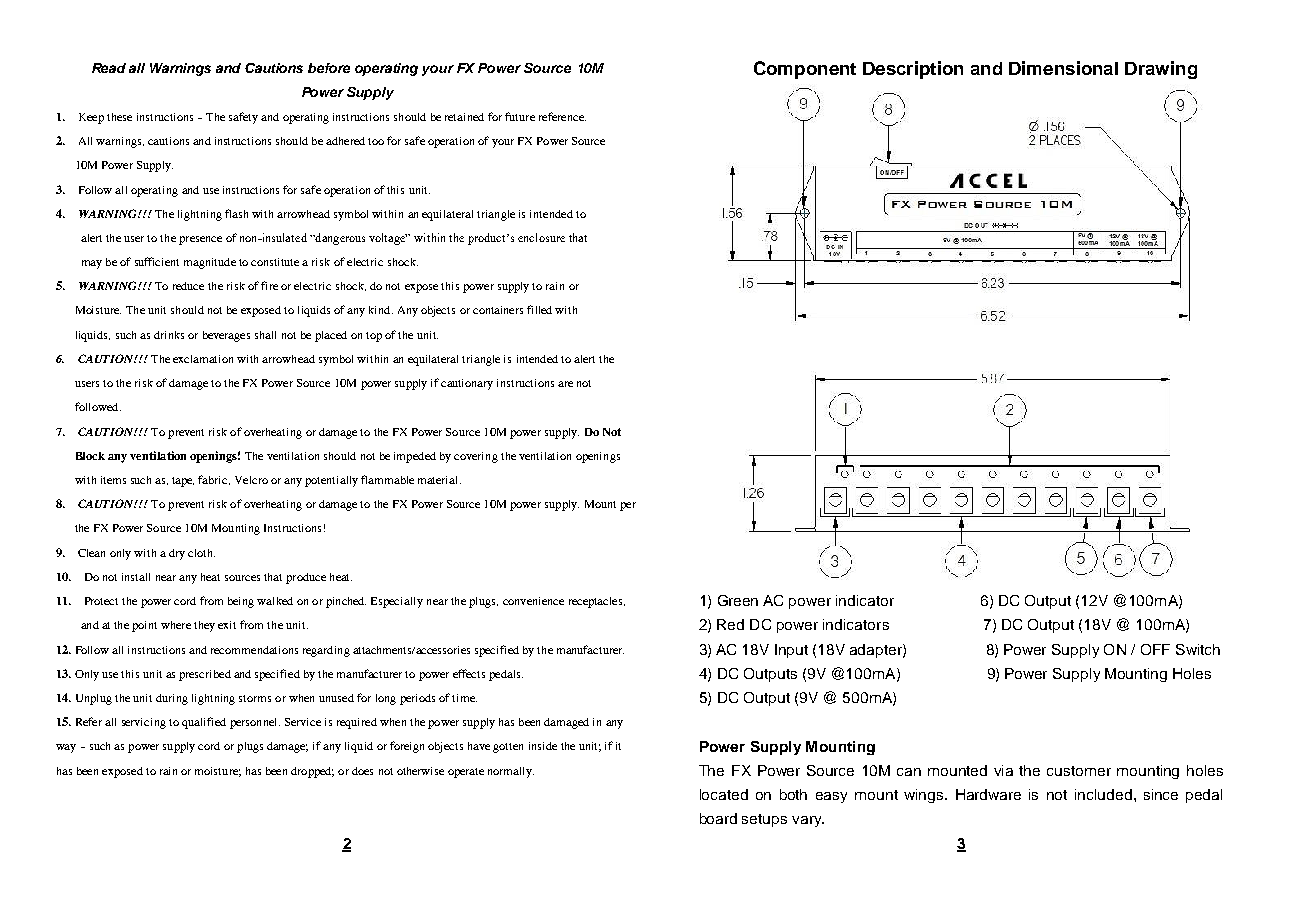 Image resolution: width=1308 pixels, height=924 pixels. I want to click on convenience, so click(533, 601).
